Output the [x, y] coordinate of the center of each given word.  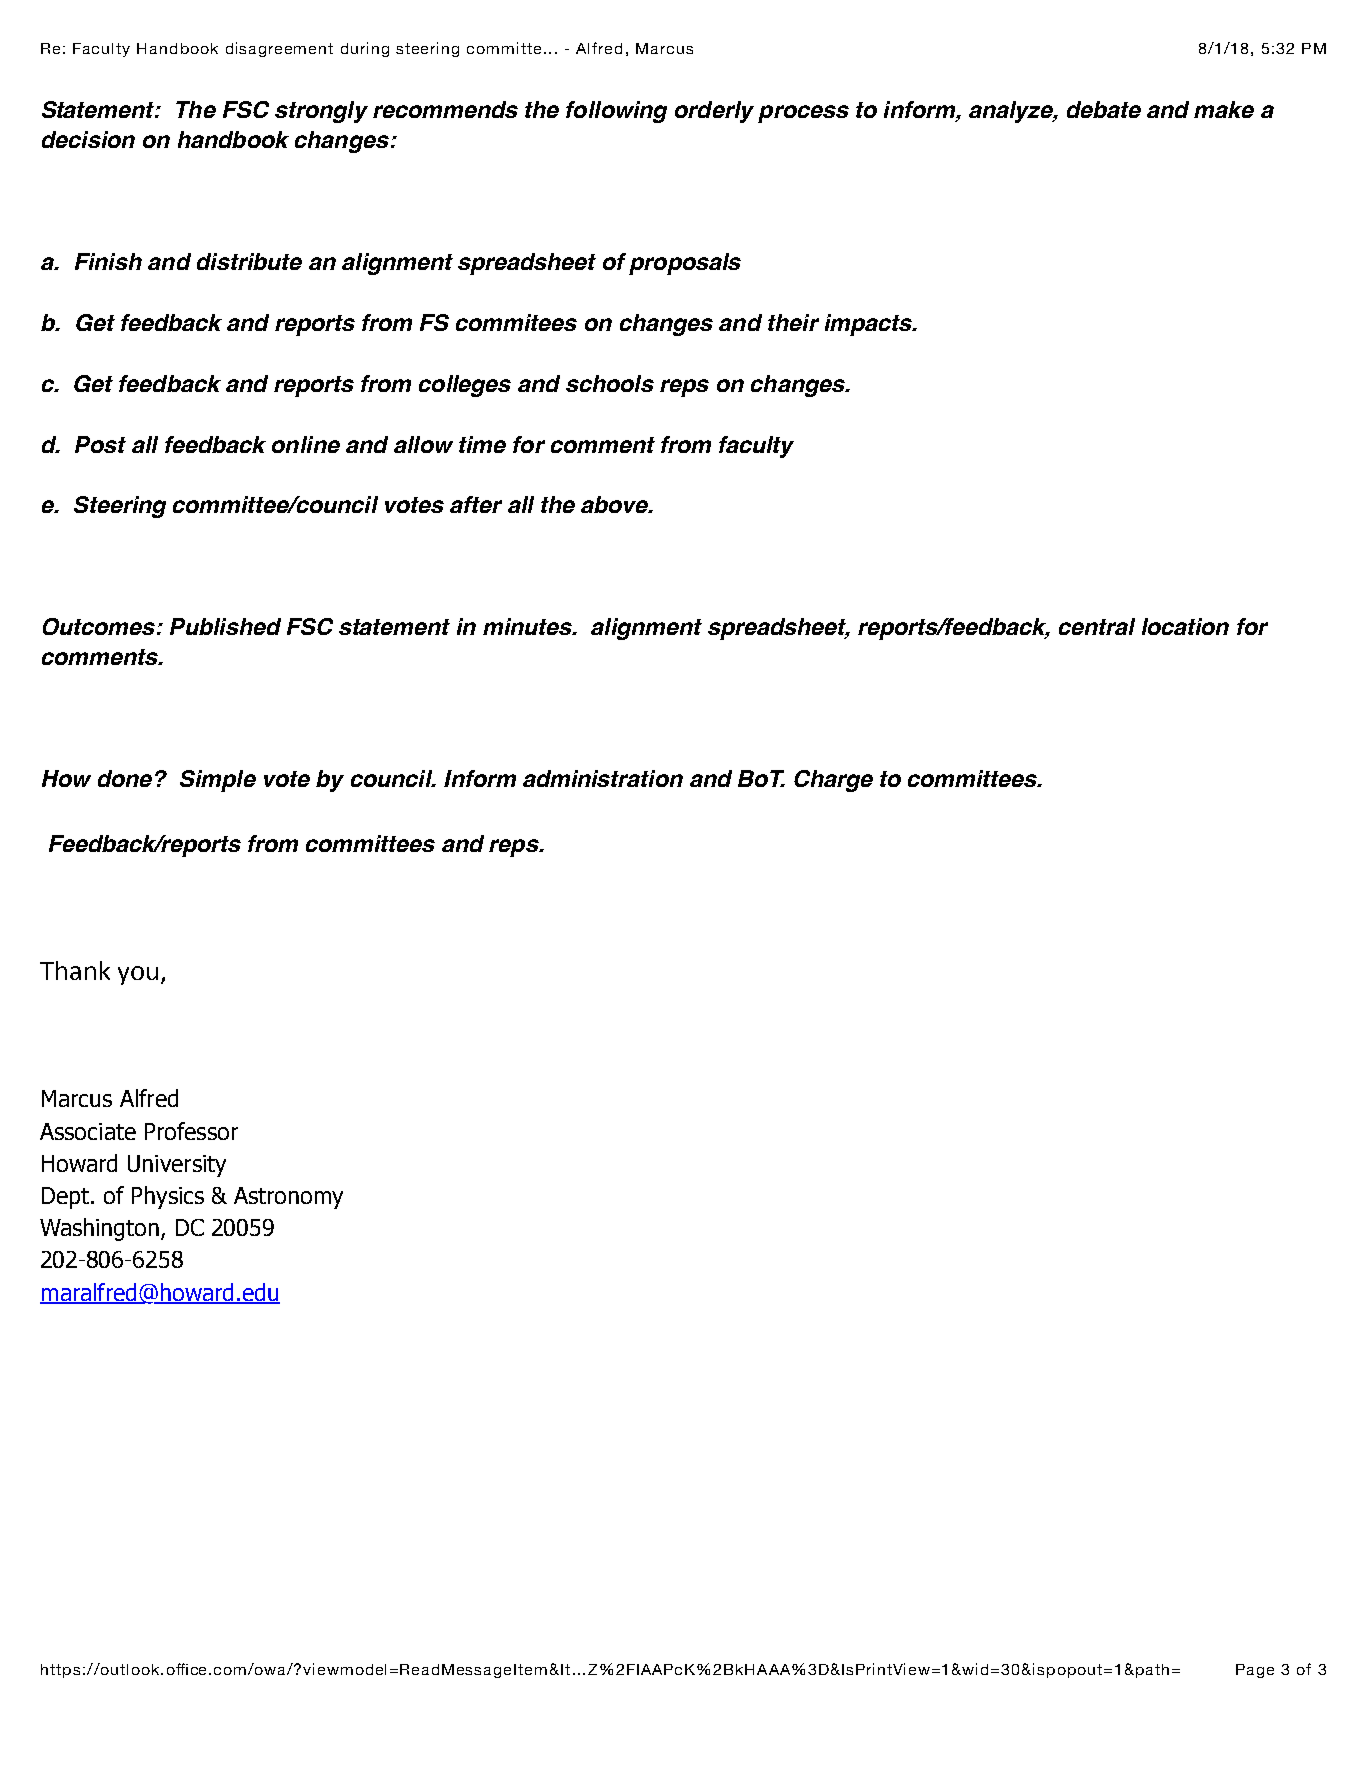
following [616, 112]
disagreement [279, 49]
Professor [191, 1131]
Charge [833, 781]
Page [1255, 1671]
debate [1104, 109]
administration [603, 778]
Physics [168, 1197]
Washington [99, 1229]
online [306, 444]
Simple [218, 781]
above [616, 504]
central [1097, 626]
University [177, 1166]
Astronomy [288, 1198]
